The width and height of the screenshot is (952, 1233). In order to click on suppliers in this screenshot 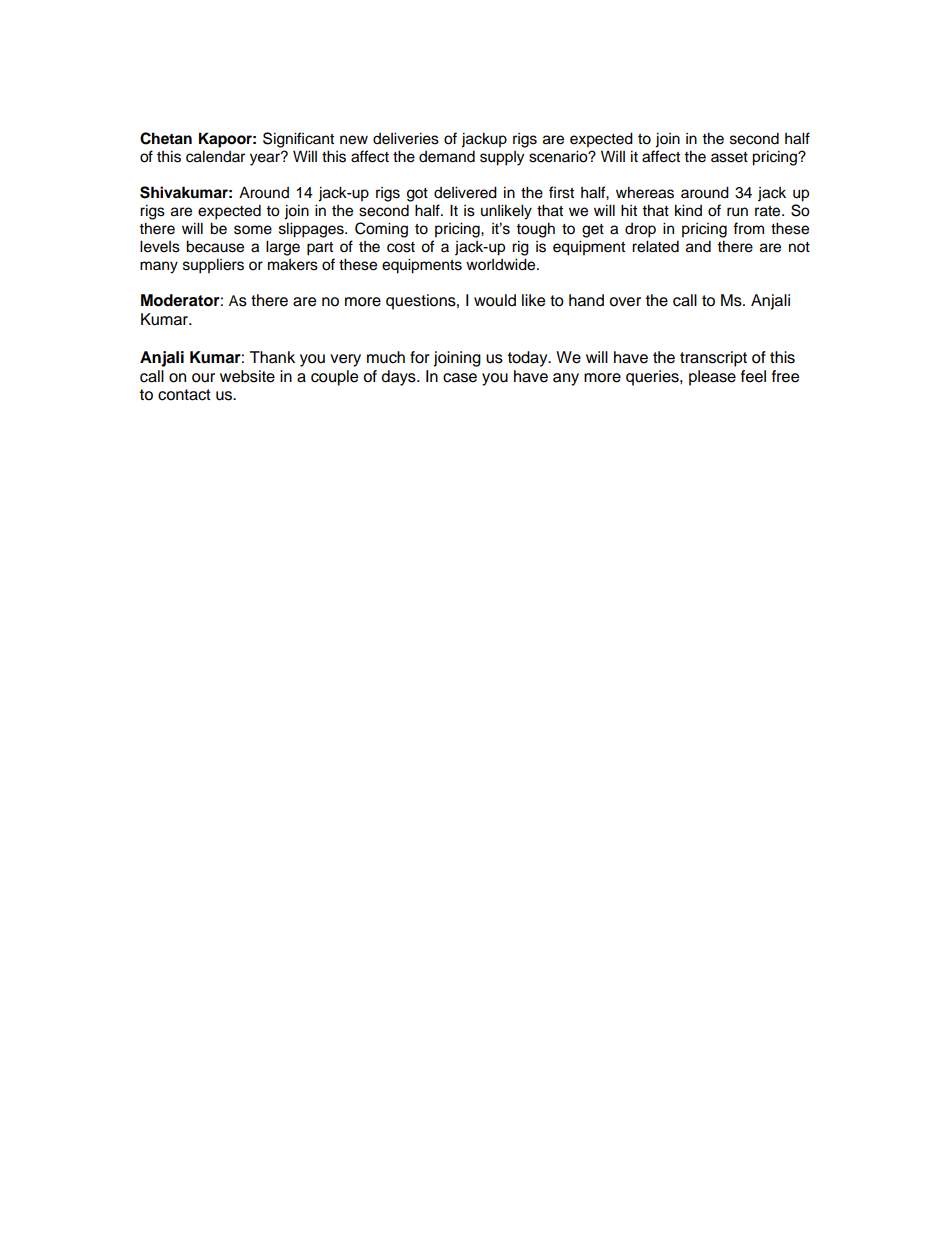, I will do `click(213, 266)`.
